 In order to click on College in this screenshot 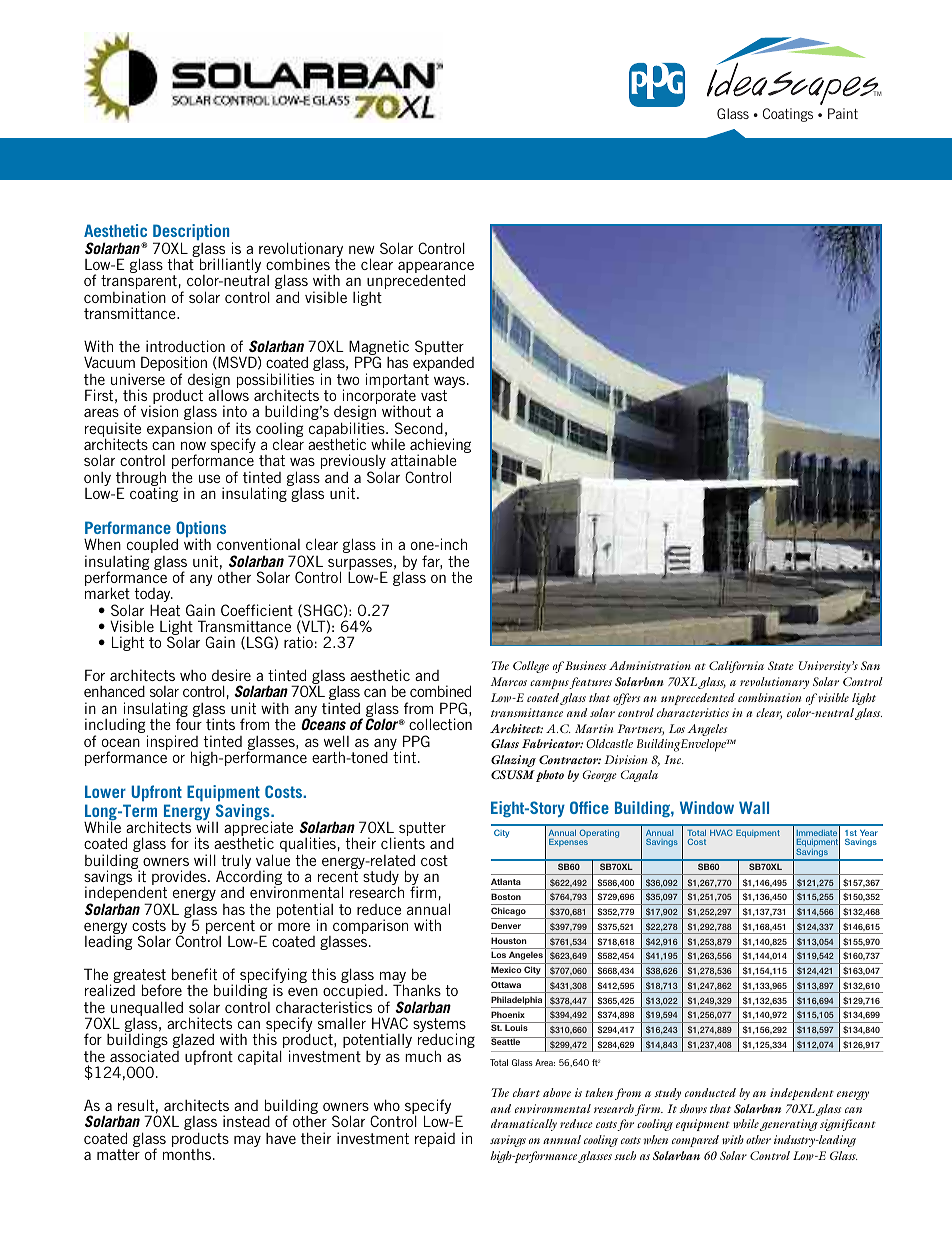, I will do `click(531, 667)`.
